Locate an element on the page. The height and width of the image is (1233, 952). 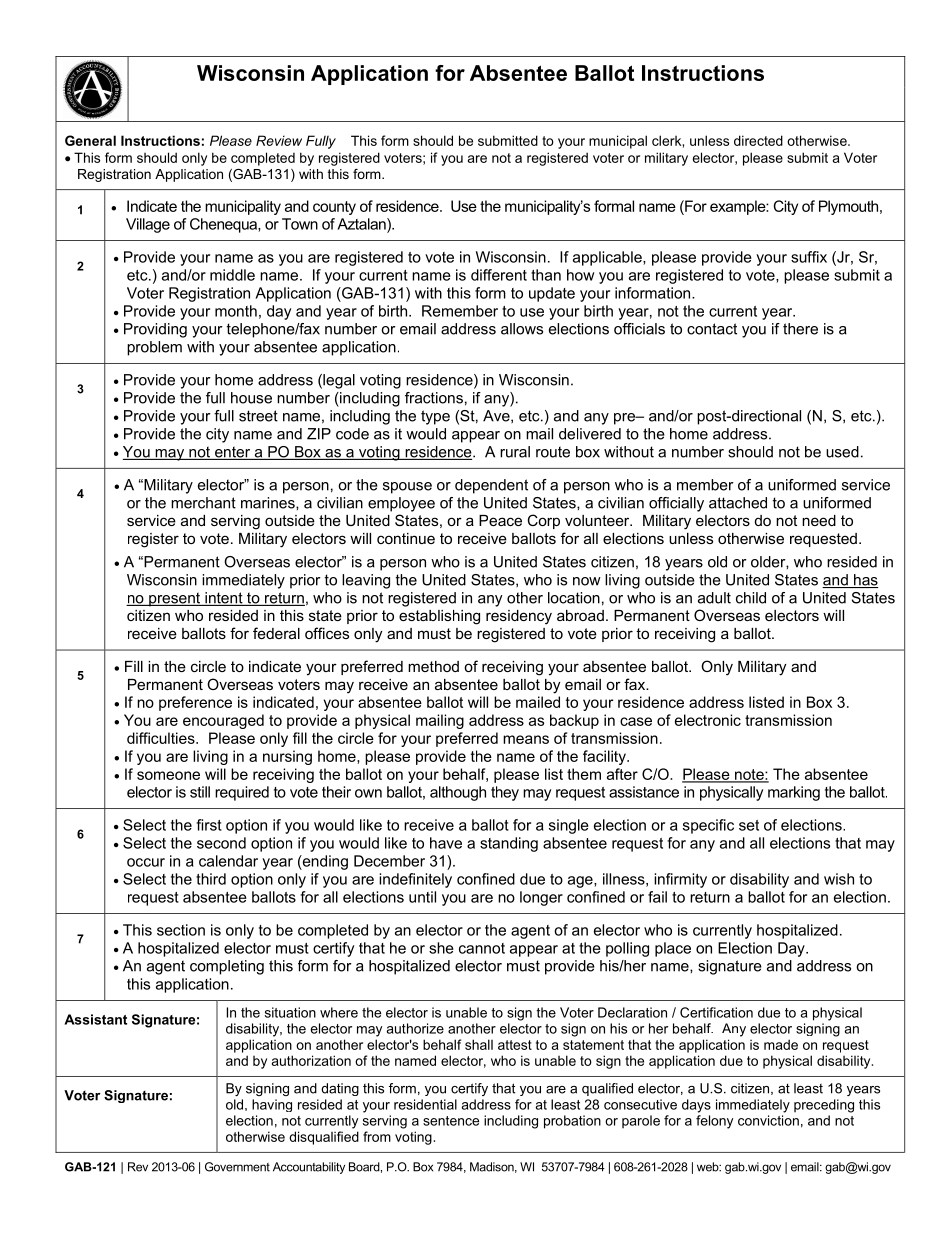
Government is located at coordinates (237, 1167).
